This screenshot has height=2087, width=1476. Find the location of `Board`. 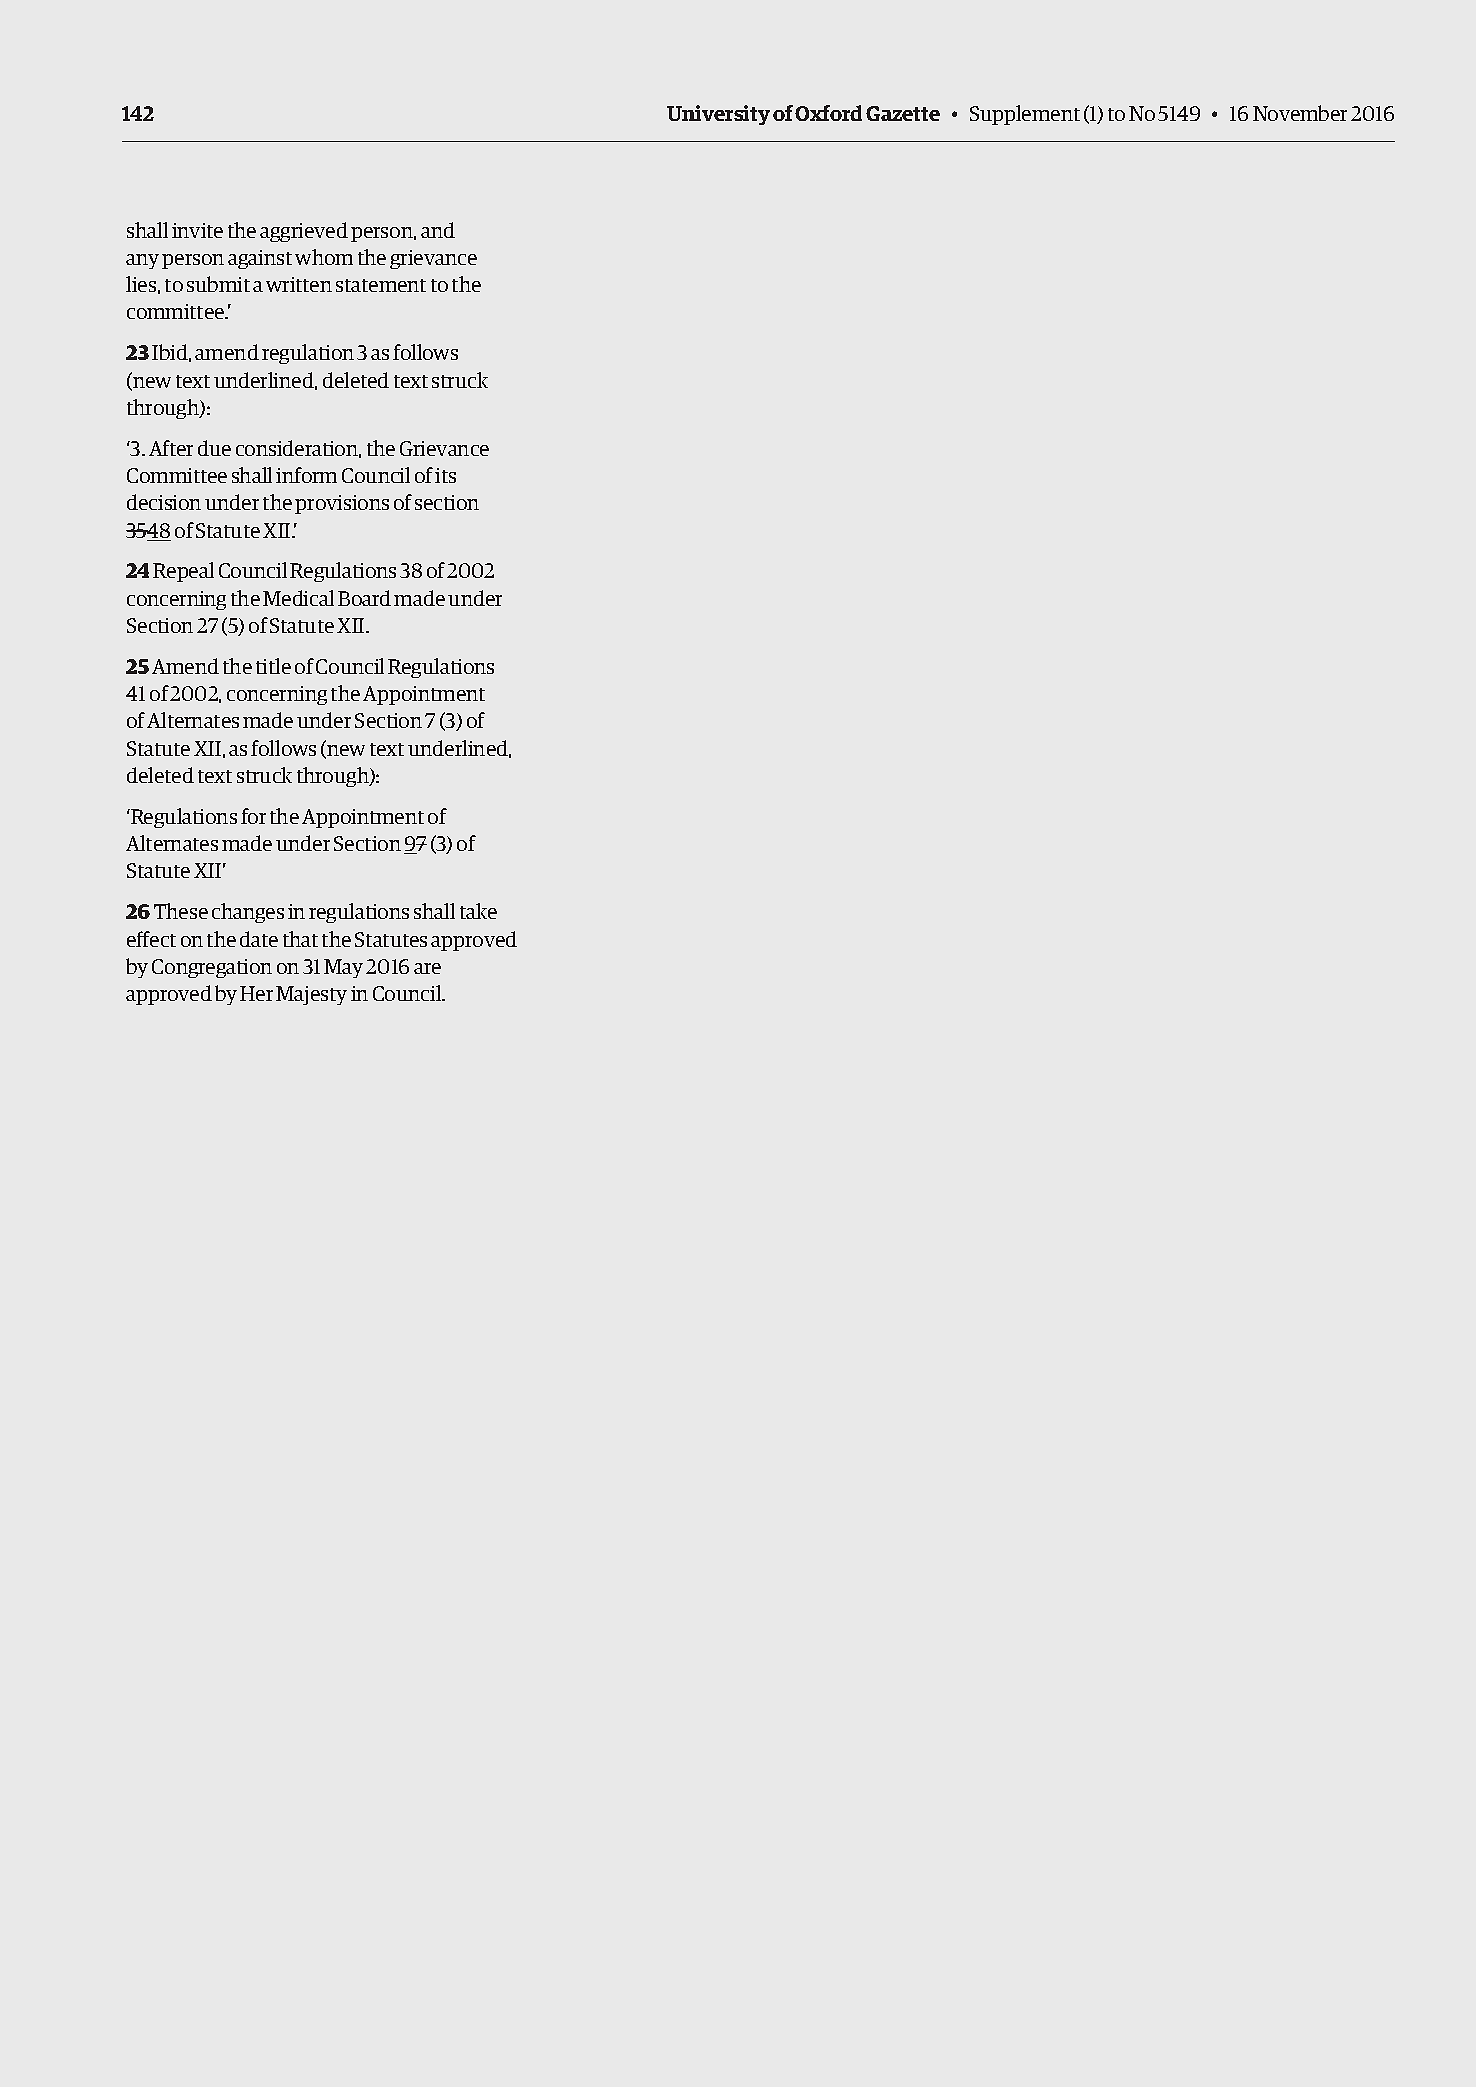

Board is located at coordinates (364, 598).
